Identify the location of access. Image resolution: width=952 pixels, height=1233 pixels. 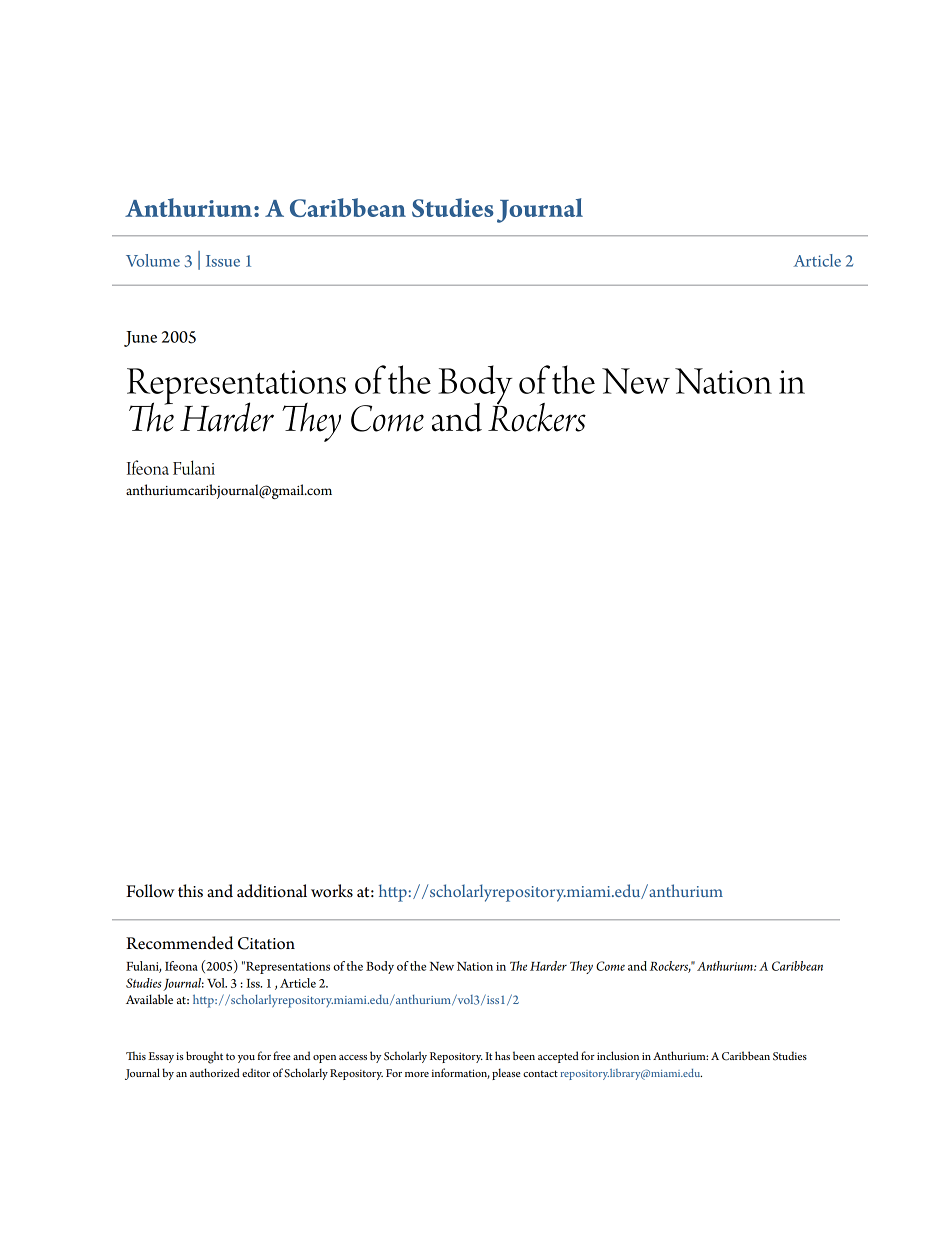
(353, 1057).
